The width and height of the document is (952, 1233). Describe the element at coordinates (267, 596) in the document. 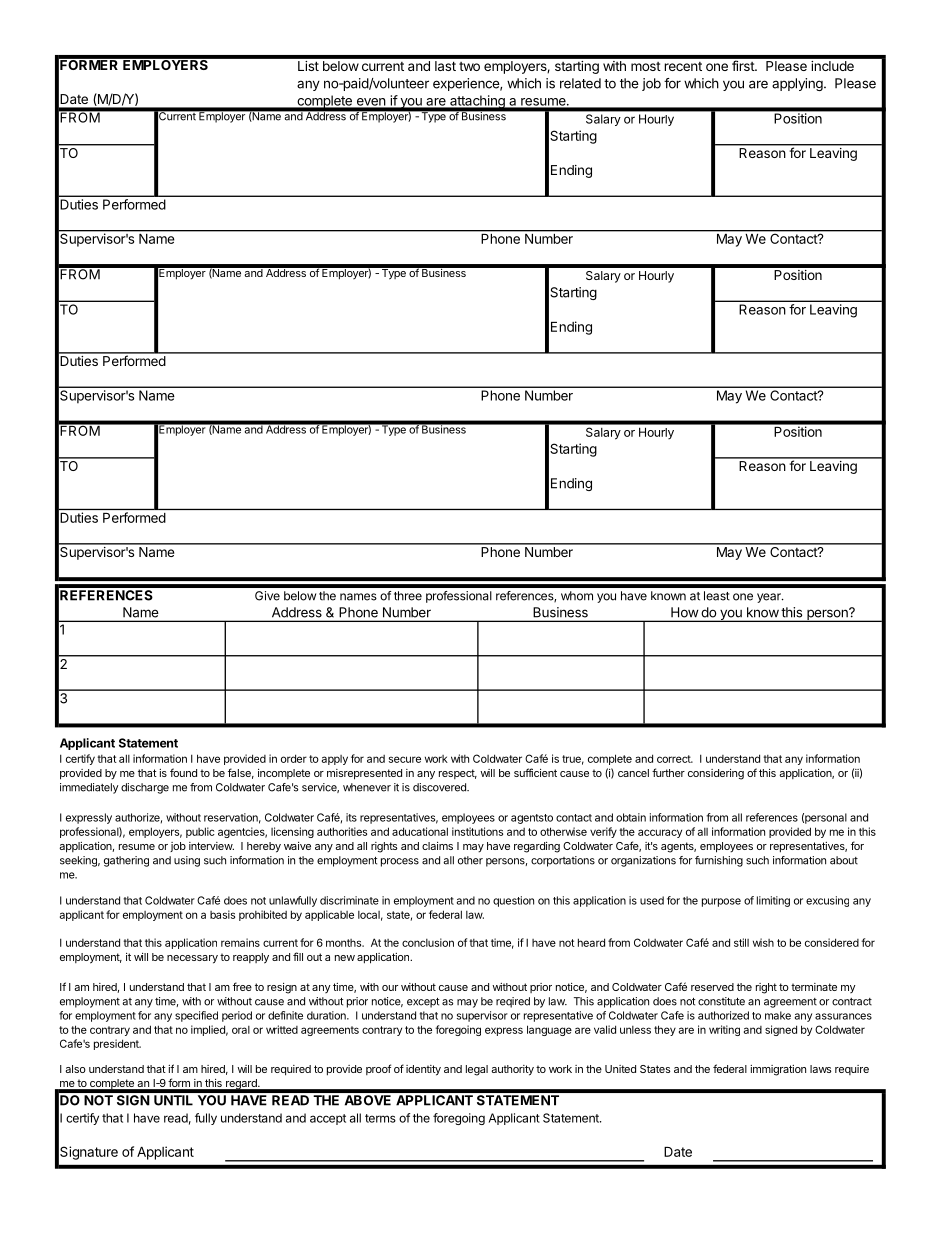

I see `Give` at that location.
